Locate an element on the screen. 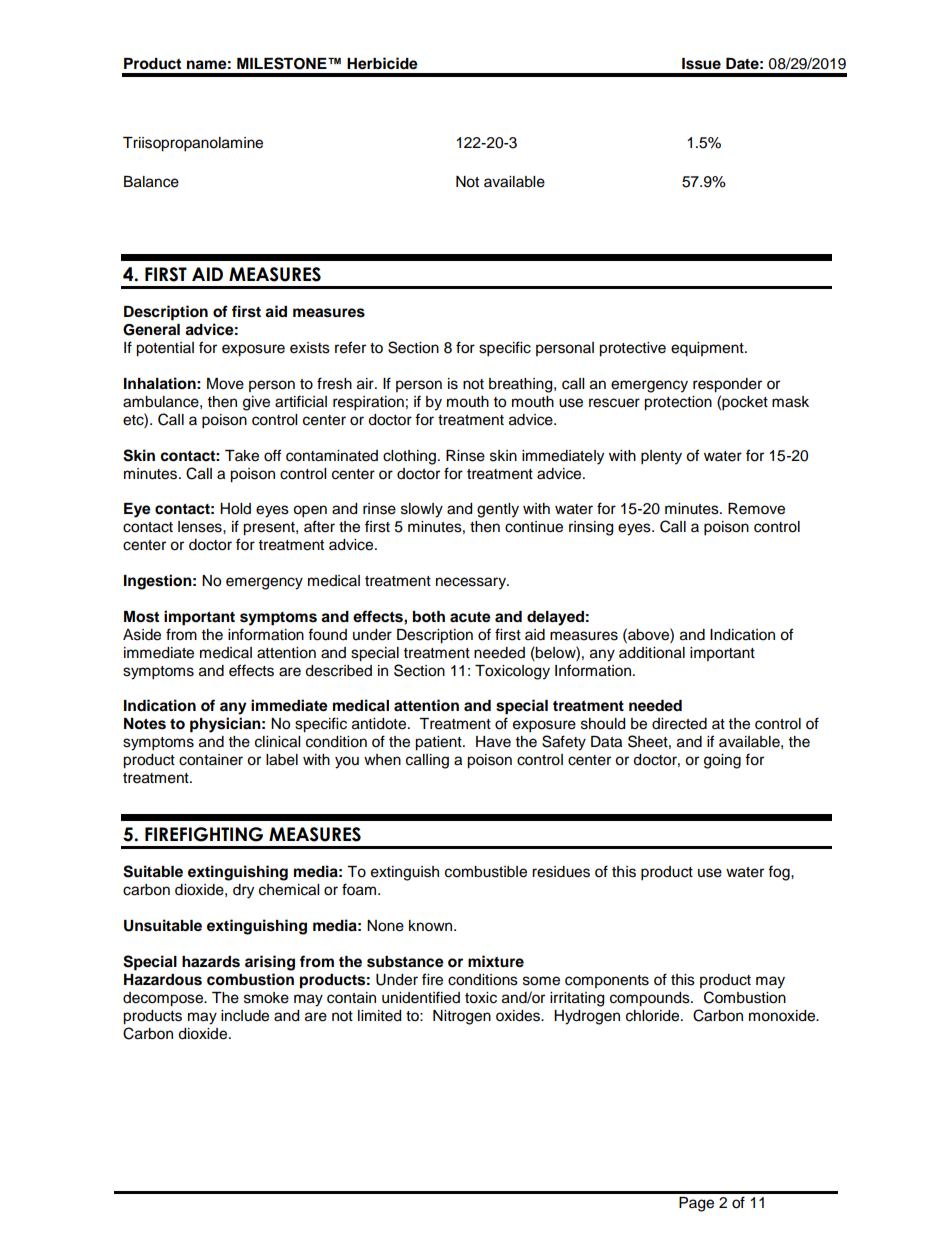 The image size is (952, 1233). acute is located at coordinates (470, 617).
